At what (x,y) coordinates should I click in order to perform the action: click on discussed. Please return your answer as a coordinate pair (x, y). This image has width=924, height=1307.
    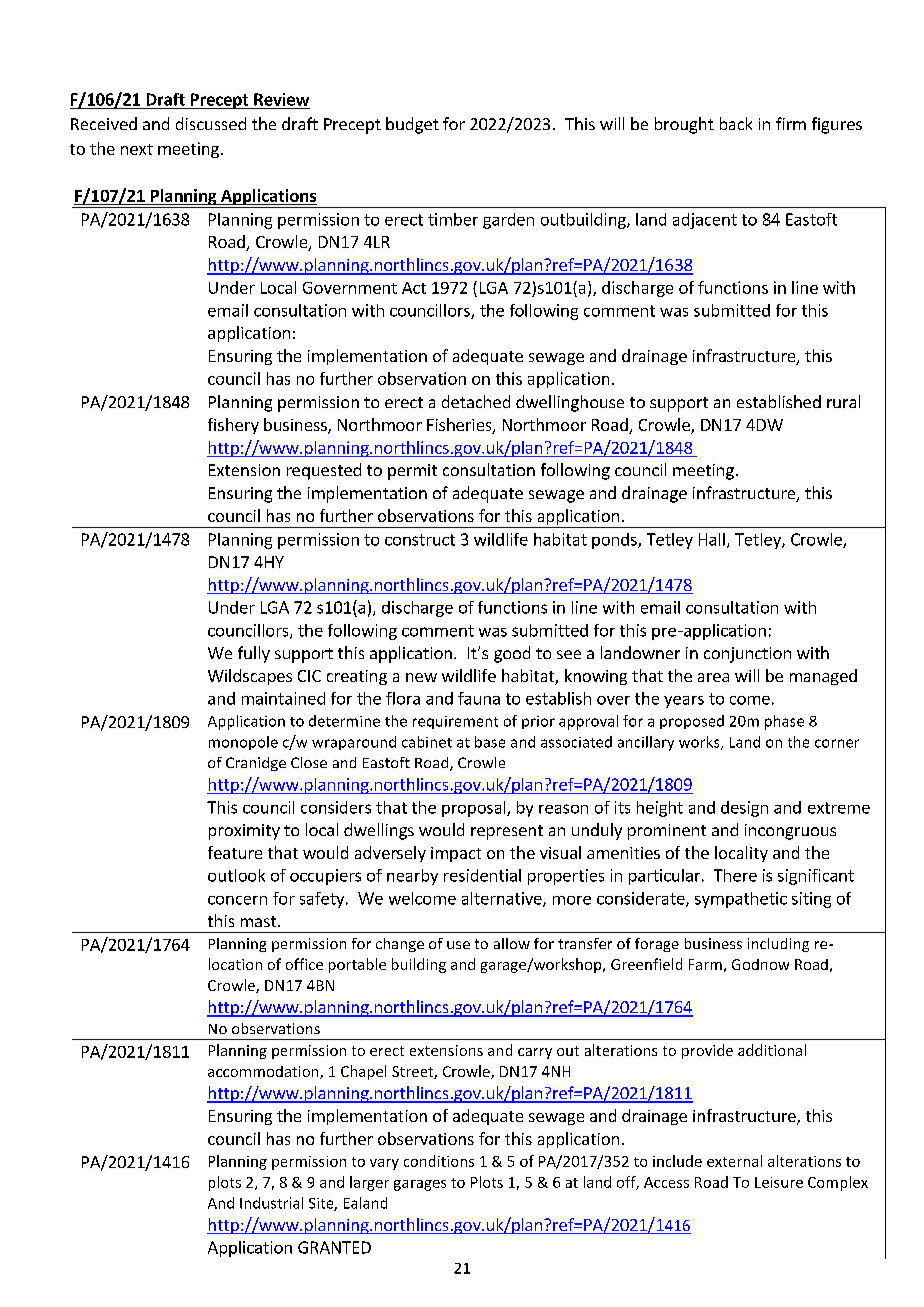
    Looking at the image, I should click on (211, 123).
